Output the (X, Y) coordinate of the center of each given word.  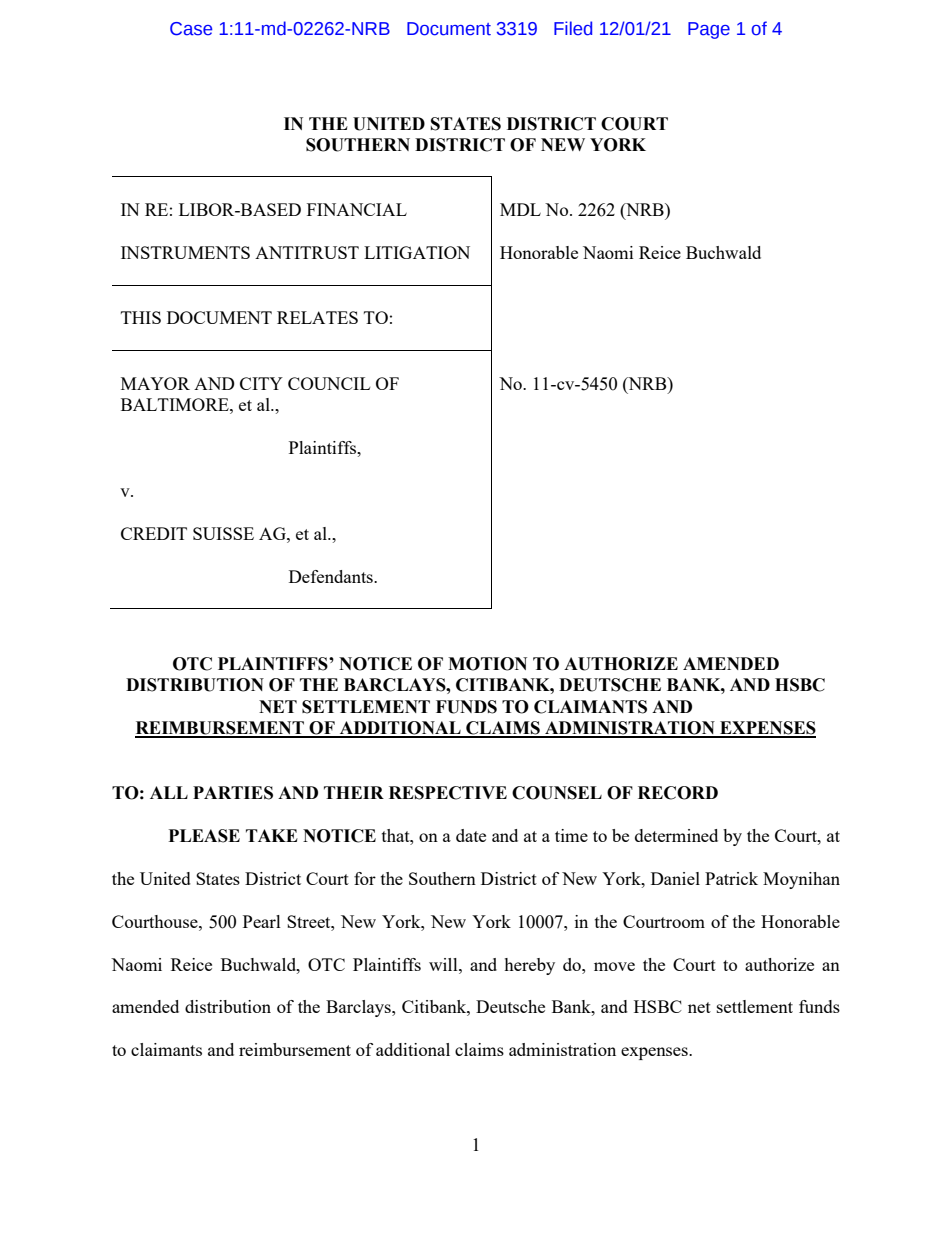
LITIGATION (417, 252)
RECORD (678, 793)
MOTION (487, 664)
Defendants (332, 576)
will (444, 964)
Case (191, 29)
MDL (520, 209)
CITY (261, 383)
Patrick (731, 878)
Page (709, 30)
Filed (573, 28)
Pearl (262, 921)
